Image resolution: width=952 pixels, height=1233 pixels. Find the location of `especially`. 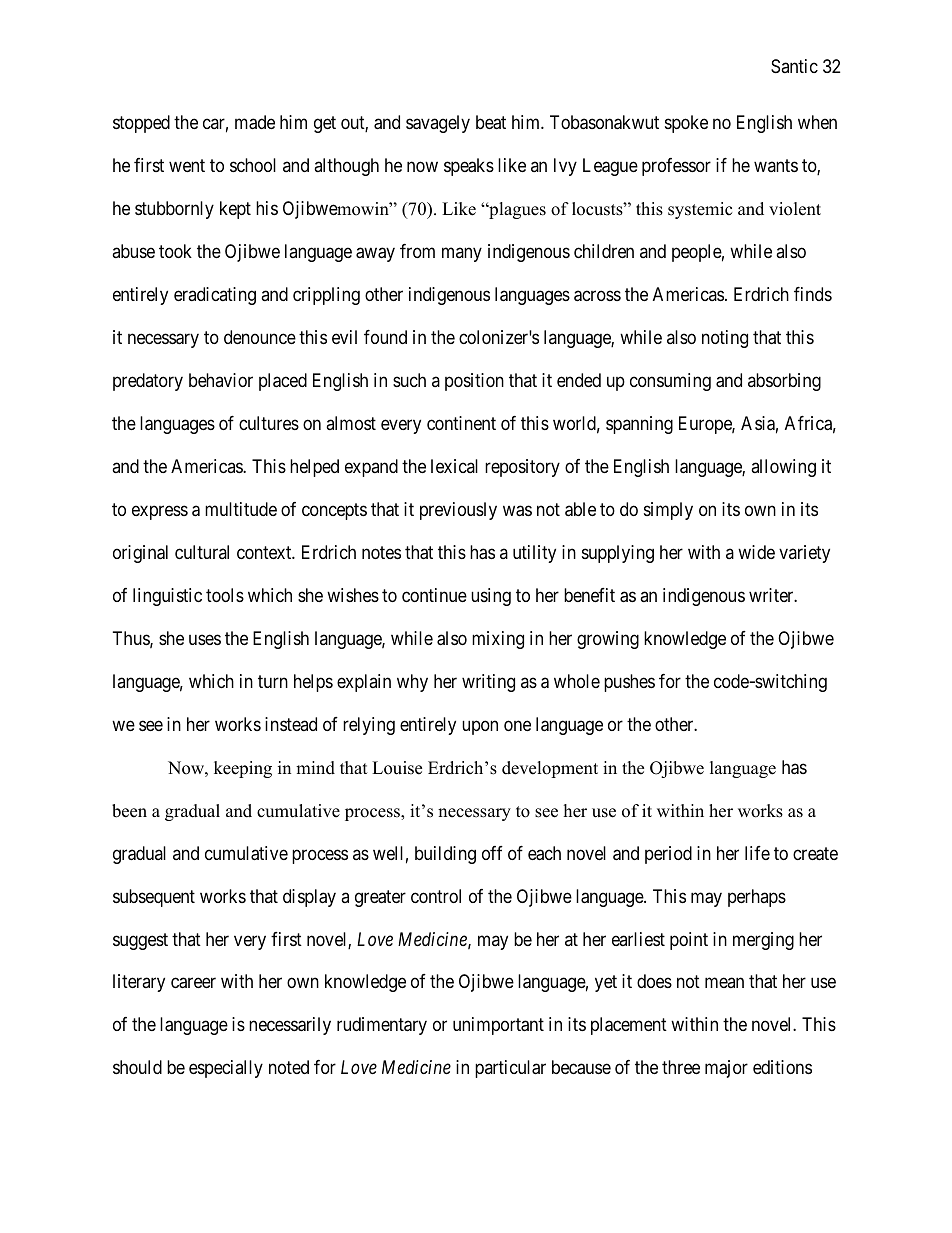

especially is located at coordinates (226, 1069).
